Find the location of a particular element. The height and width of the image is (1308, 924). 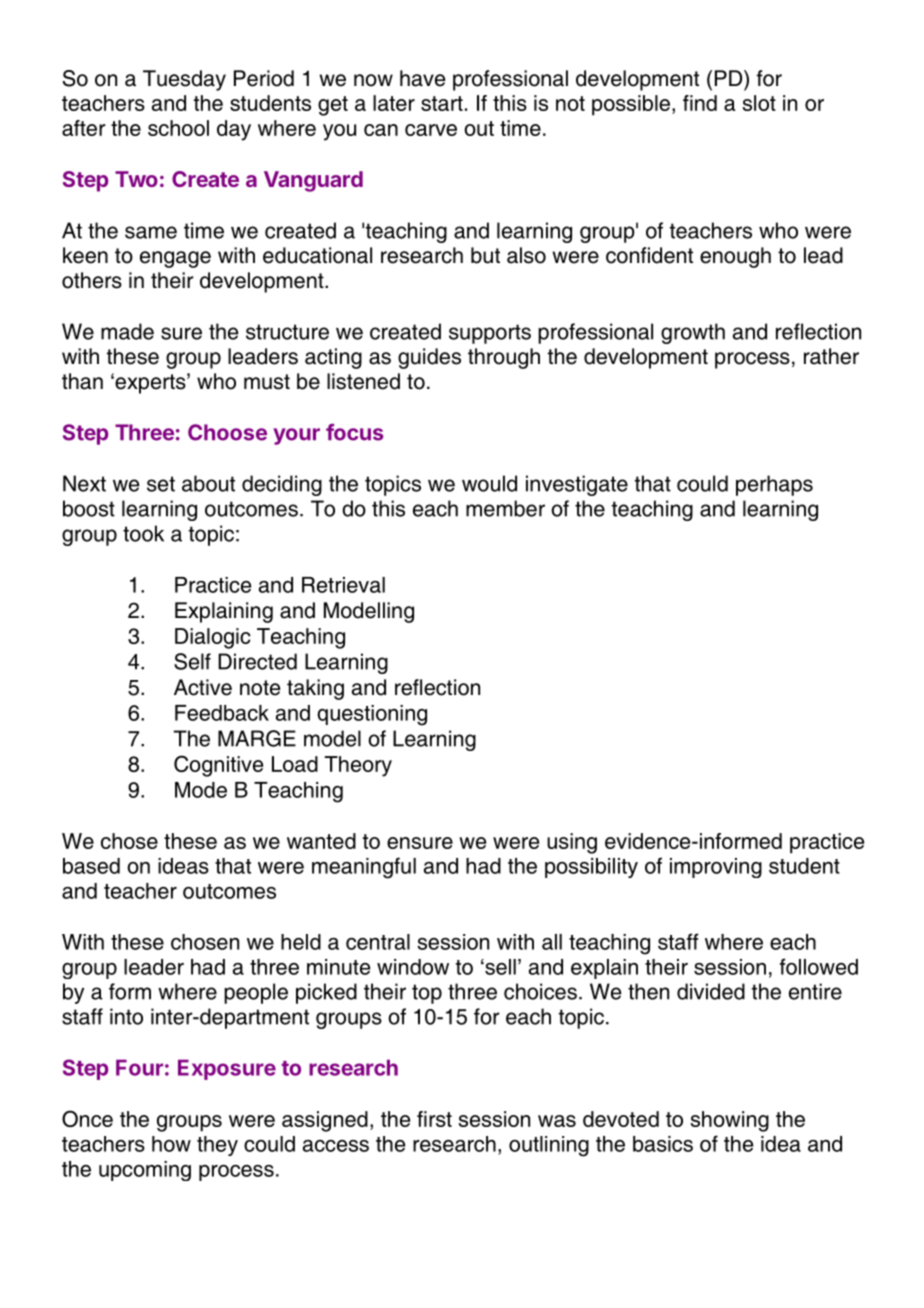

start is located at coordinates (442, 103).
